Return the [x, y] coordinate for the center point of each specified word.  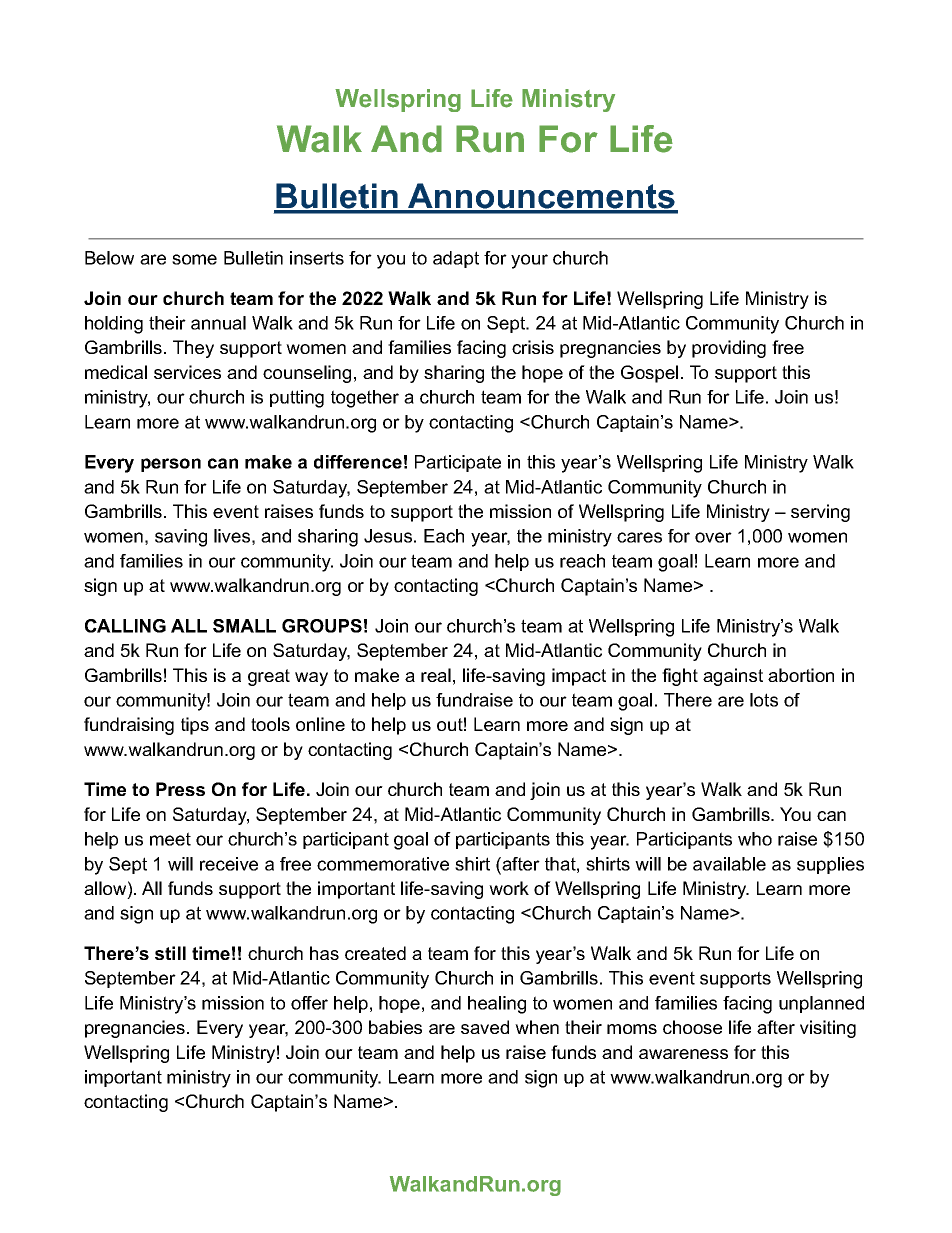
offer [309, 1003]
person [171, 465]
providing [729, 349]
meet [170, 839]
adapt [456, 259]
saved [485, 1027]
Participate [458, 463]
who [755, 839]
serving [820, 513]
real [436, 675]
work [509, 888]
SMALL [244, 626]
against [733, 677]
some [194, 259]
